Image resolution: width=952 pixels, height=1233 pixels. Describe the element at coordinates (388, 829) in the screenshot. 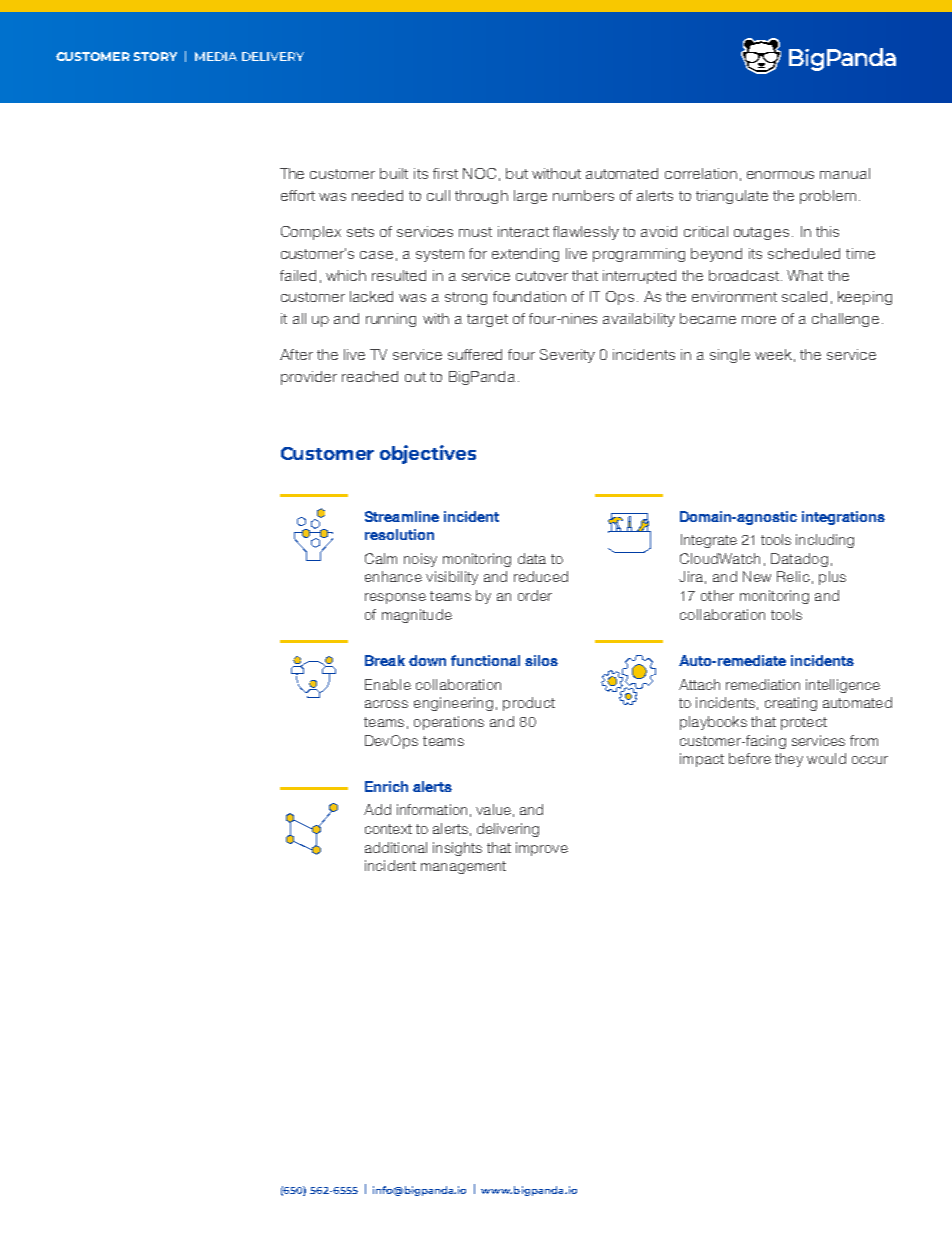

I see `context` at that location.
